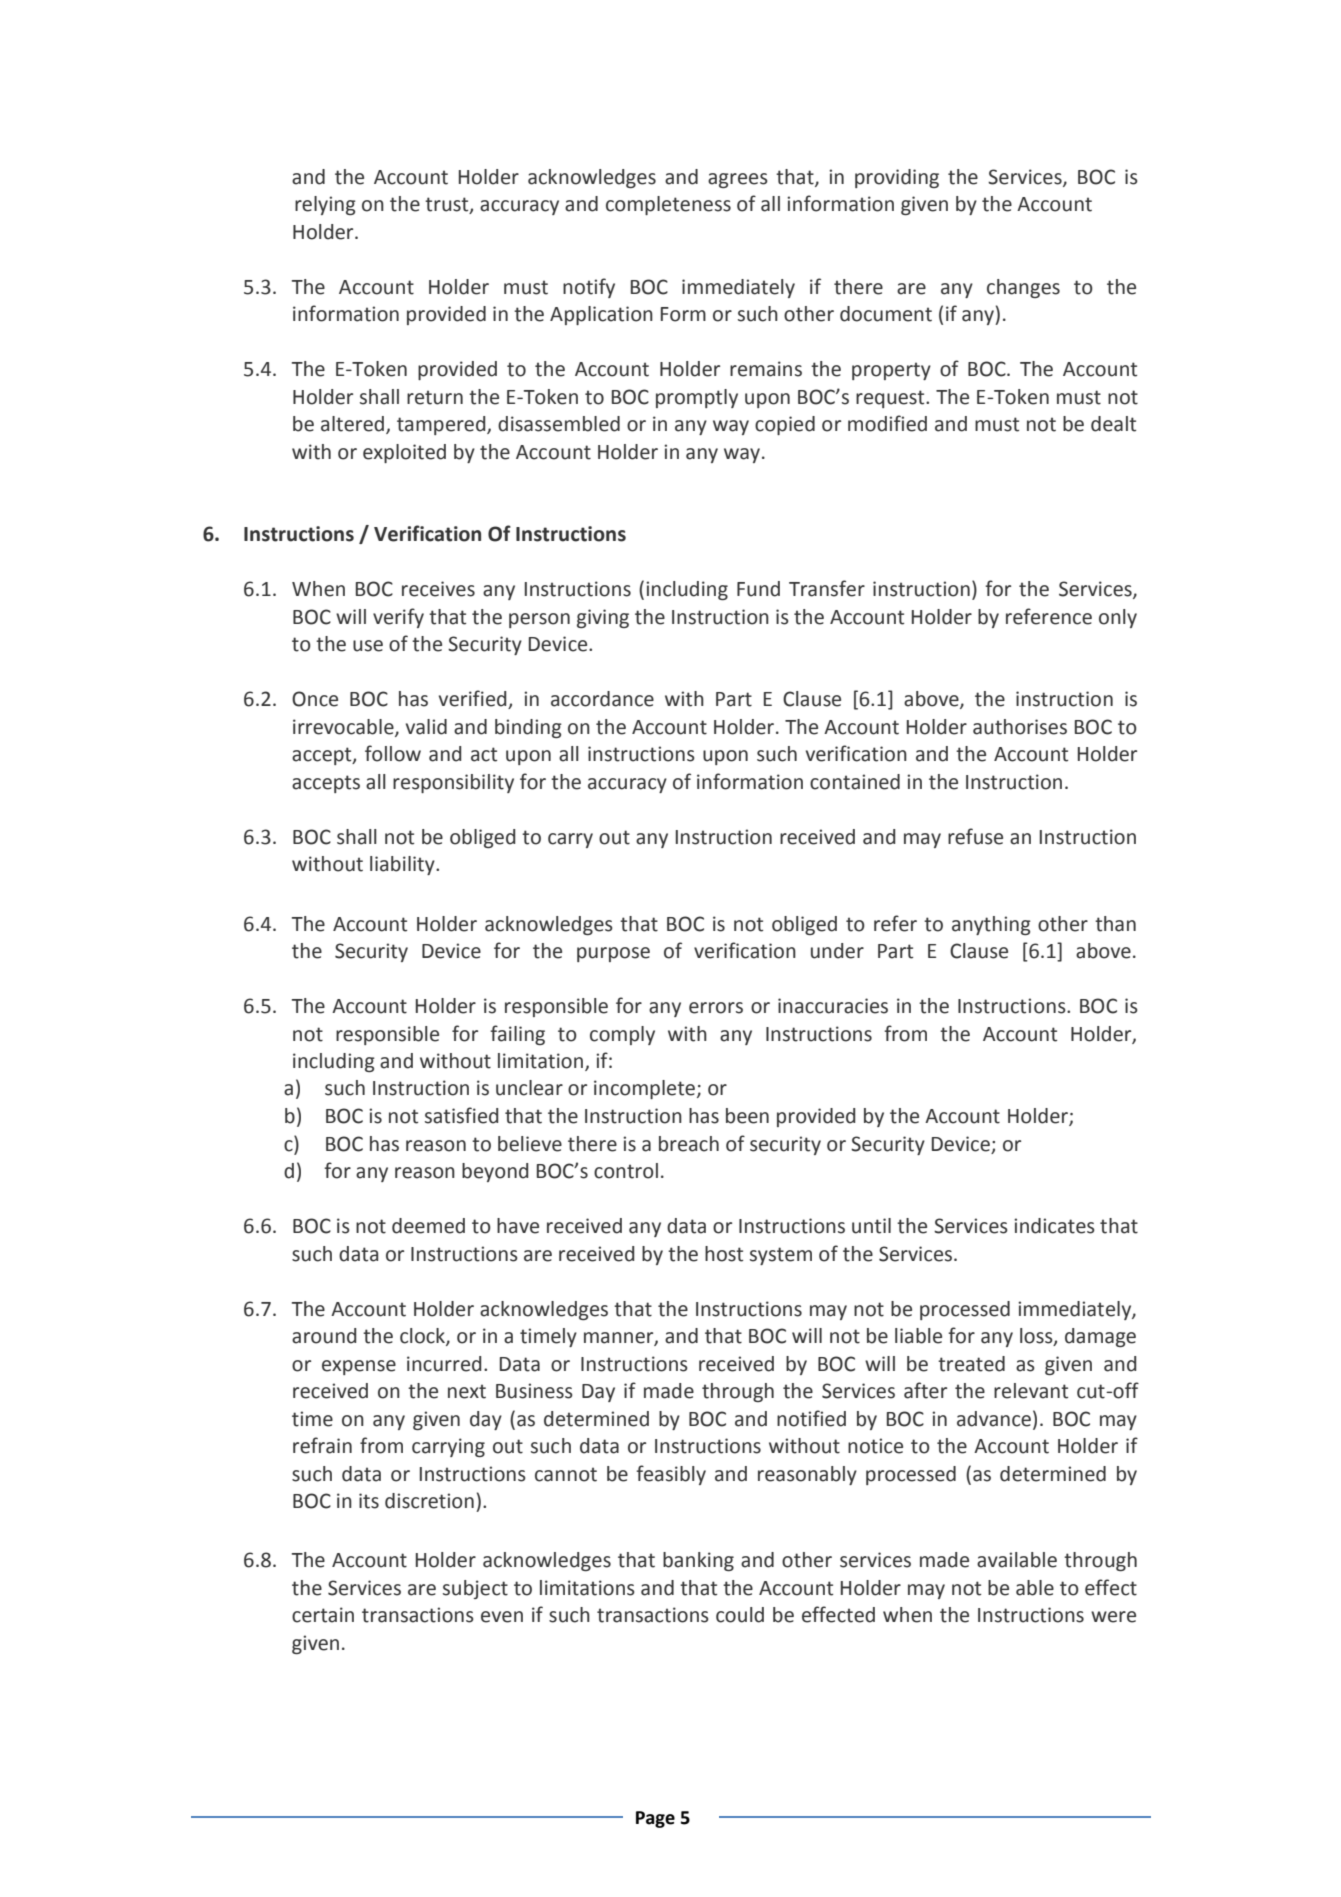 The height and width of the document is (1897, 1341). What do you see at coordinates (671, 1475) in the document?
I see `feasibly` at bounding box center [671, 1475].
